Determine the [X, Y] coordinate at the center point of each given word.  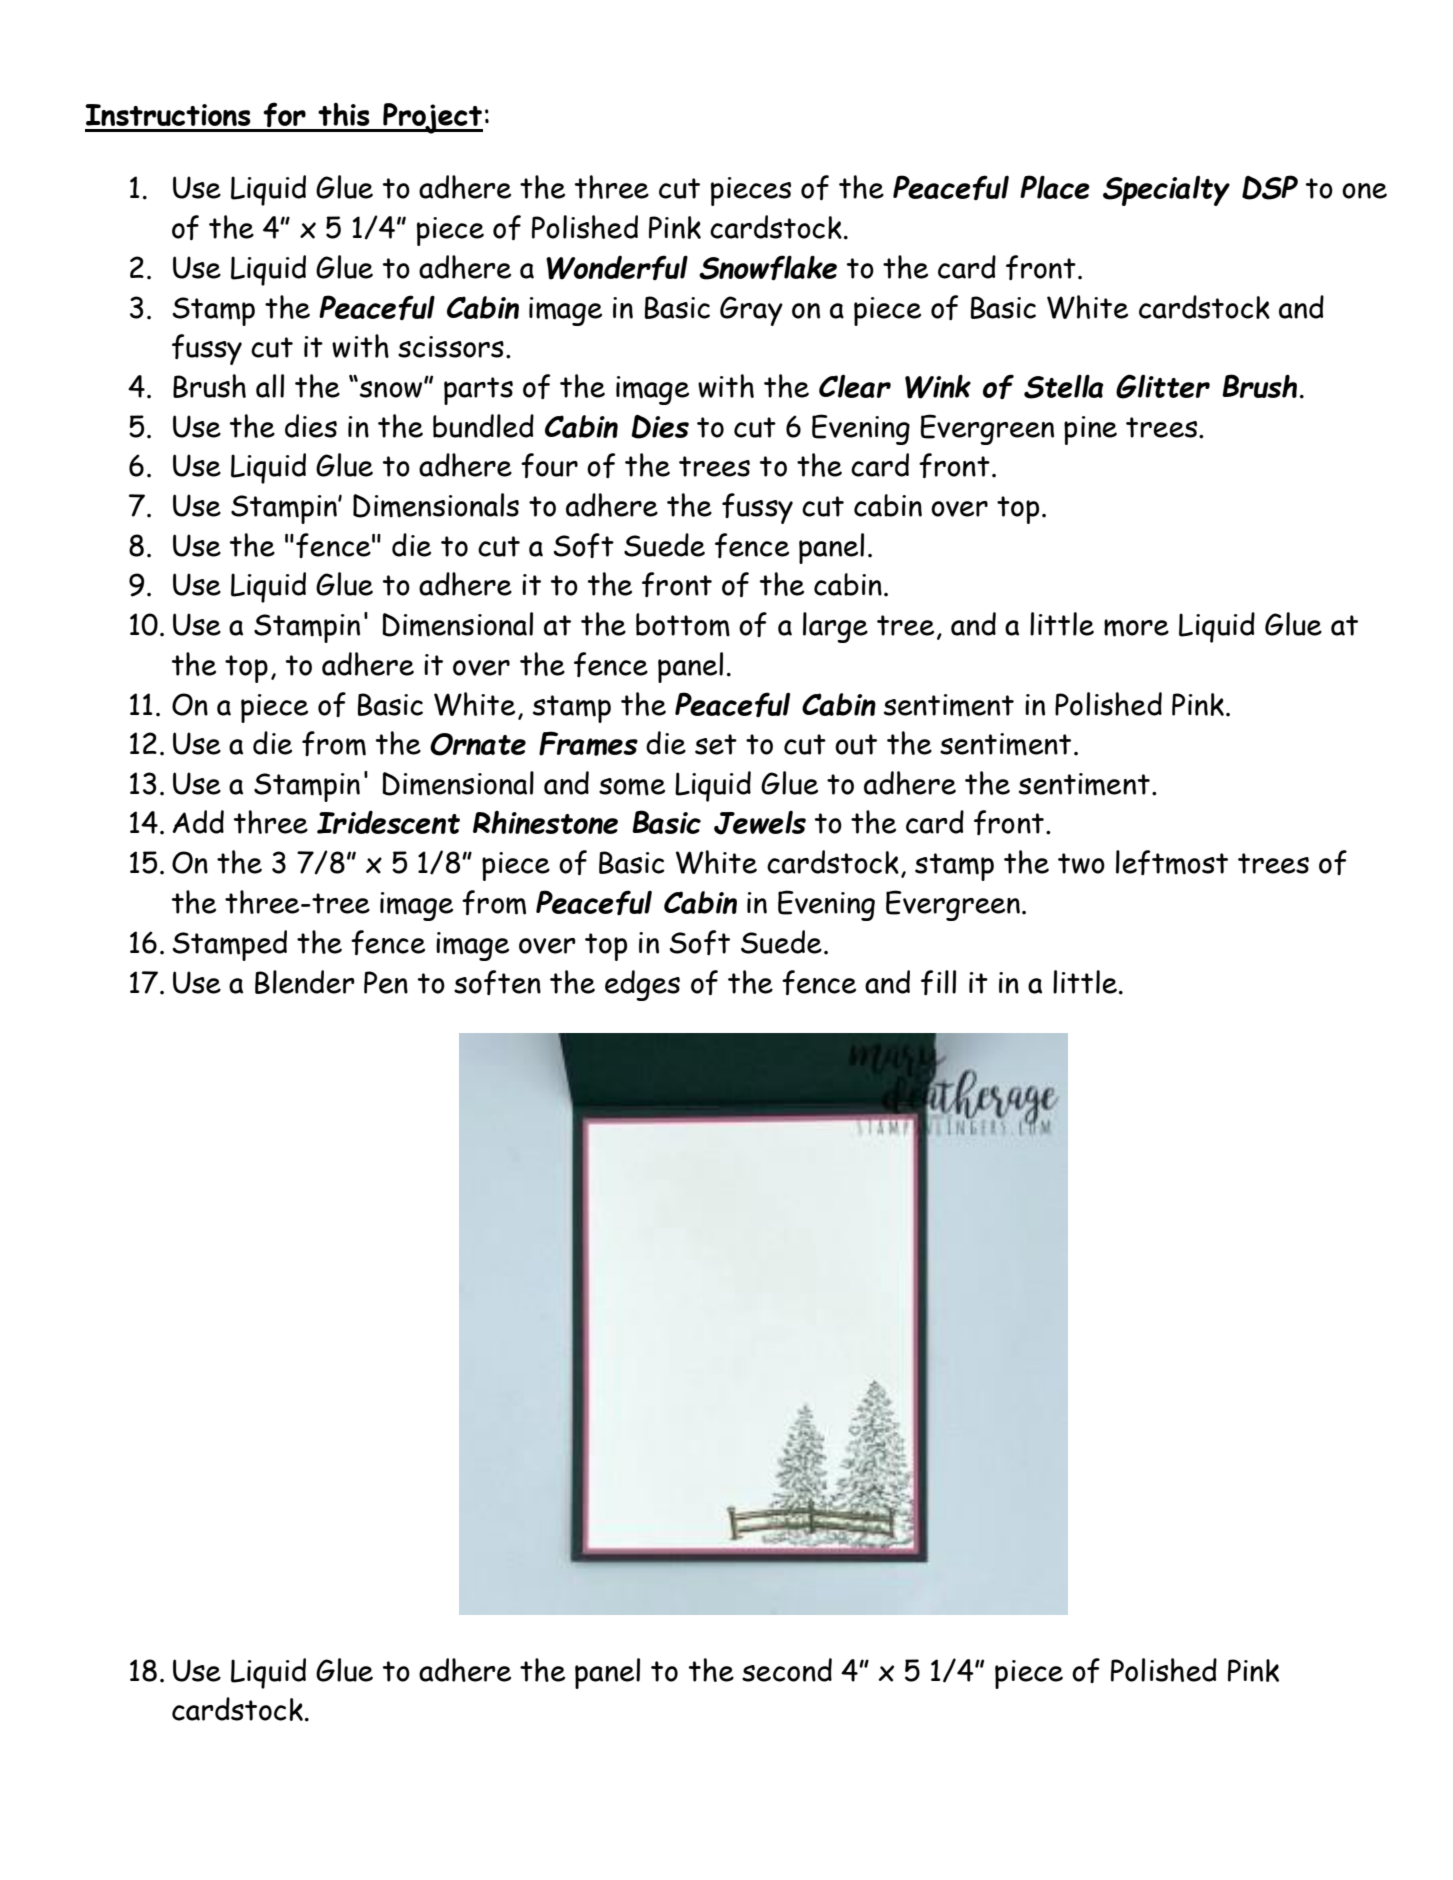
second [787, 1670]
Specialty [1166, 190]
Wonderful [617, 267]
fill [938, 982]
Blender [305, 982]
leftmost [1172, 862]
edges [642, 985]
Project [432, 118]
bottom [683, 625]
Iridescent [388, 822]
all [270, 386]
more [1136, 628]
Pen [386, 982]
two [1081, 863]
